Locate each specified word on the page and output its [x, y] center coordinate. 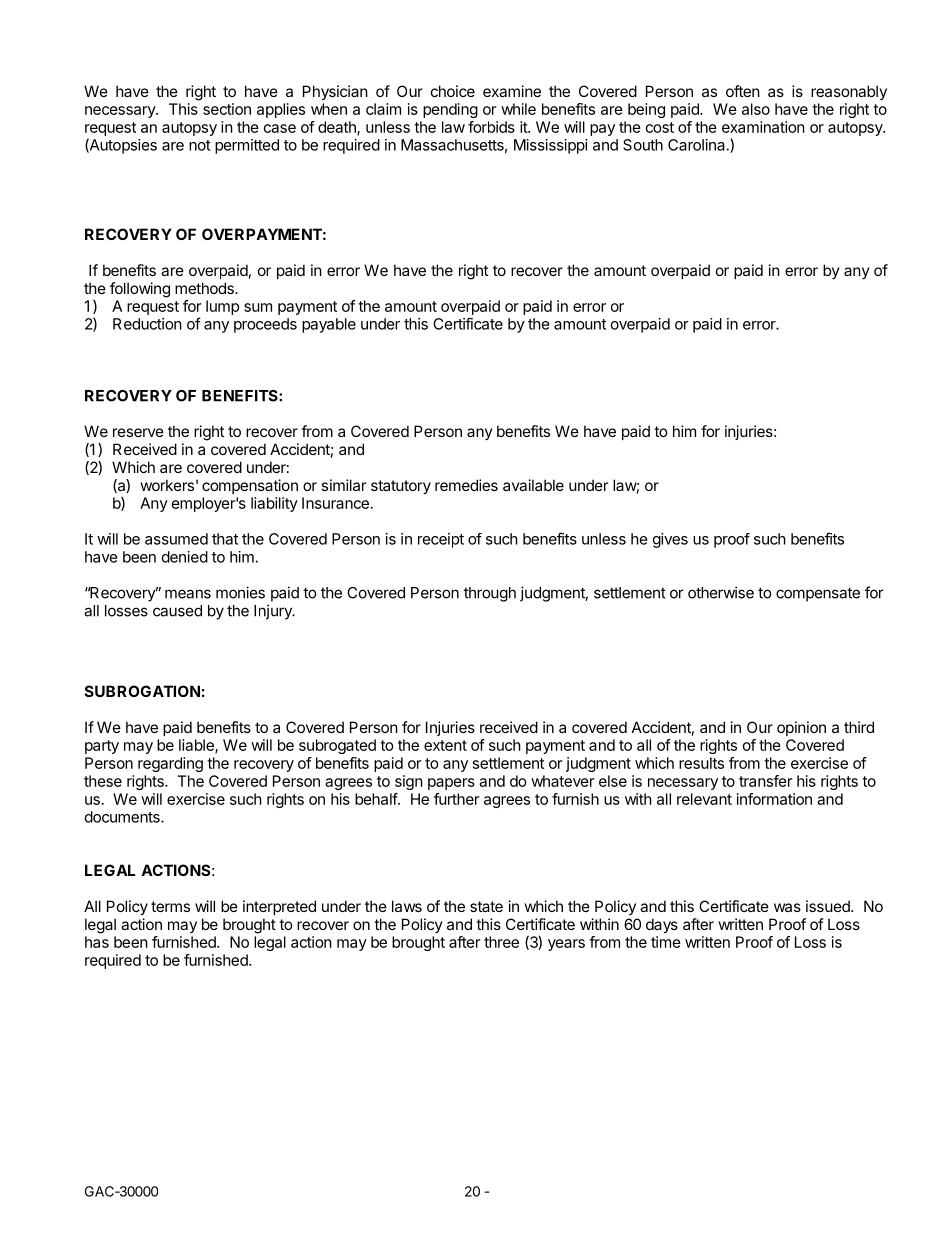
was [787, 907]
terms [170, 906]
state [486, 906]
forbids [491, 127]
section [227, 109]
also [756, 109]
